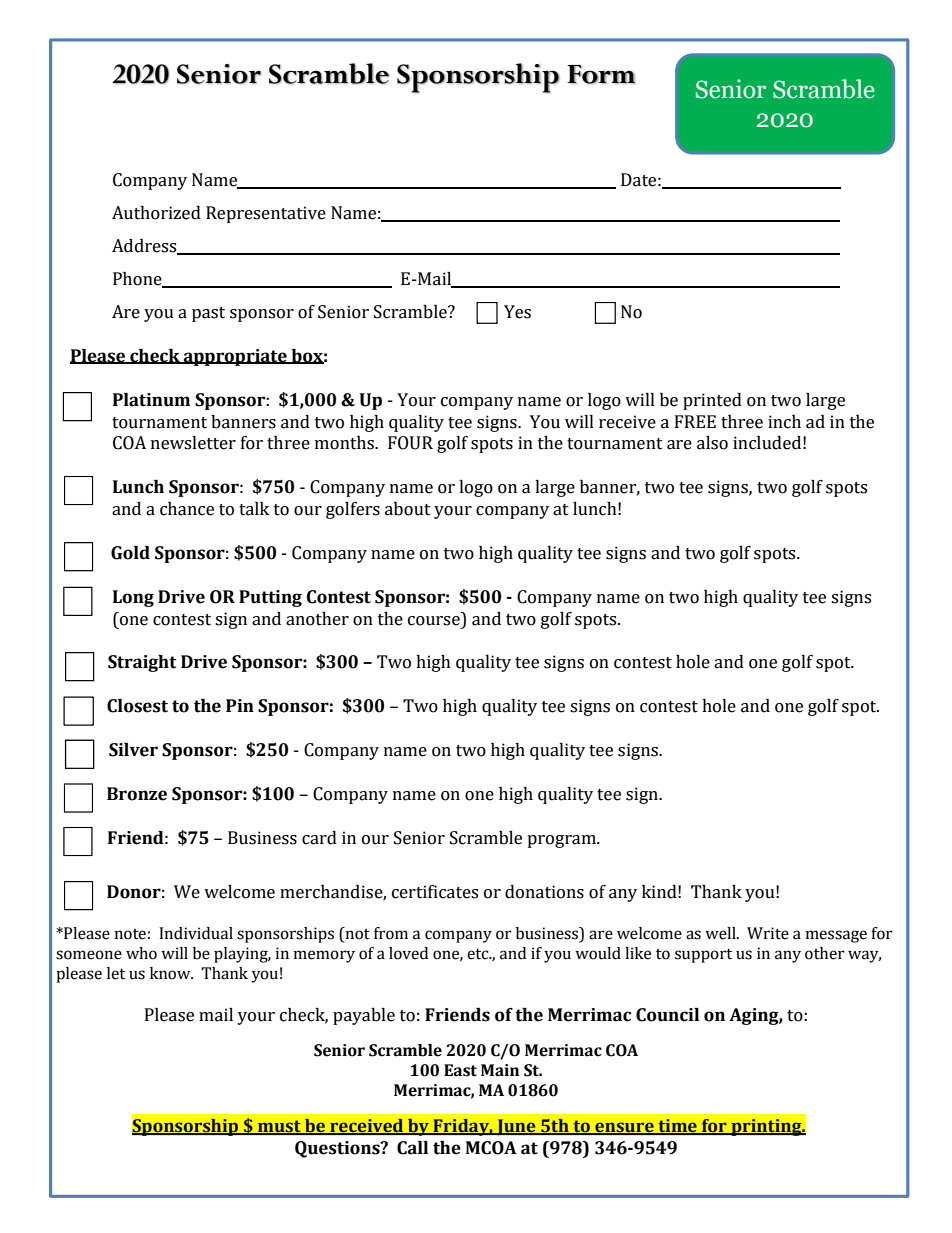  What do you see at coordinates (196, 933) in the image?
I see `Individual` at bounding box center [196, 933].
